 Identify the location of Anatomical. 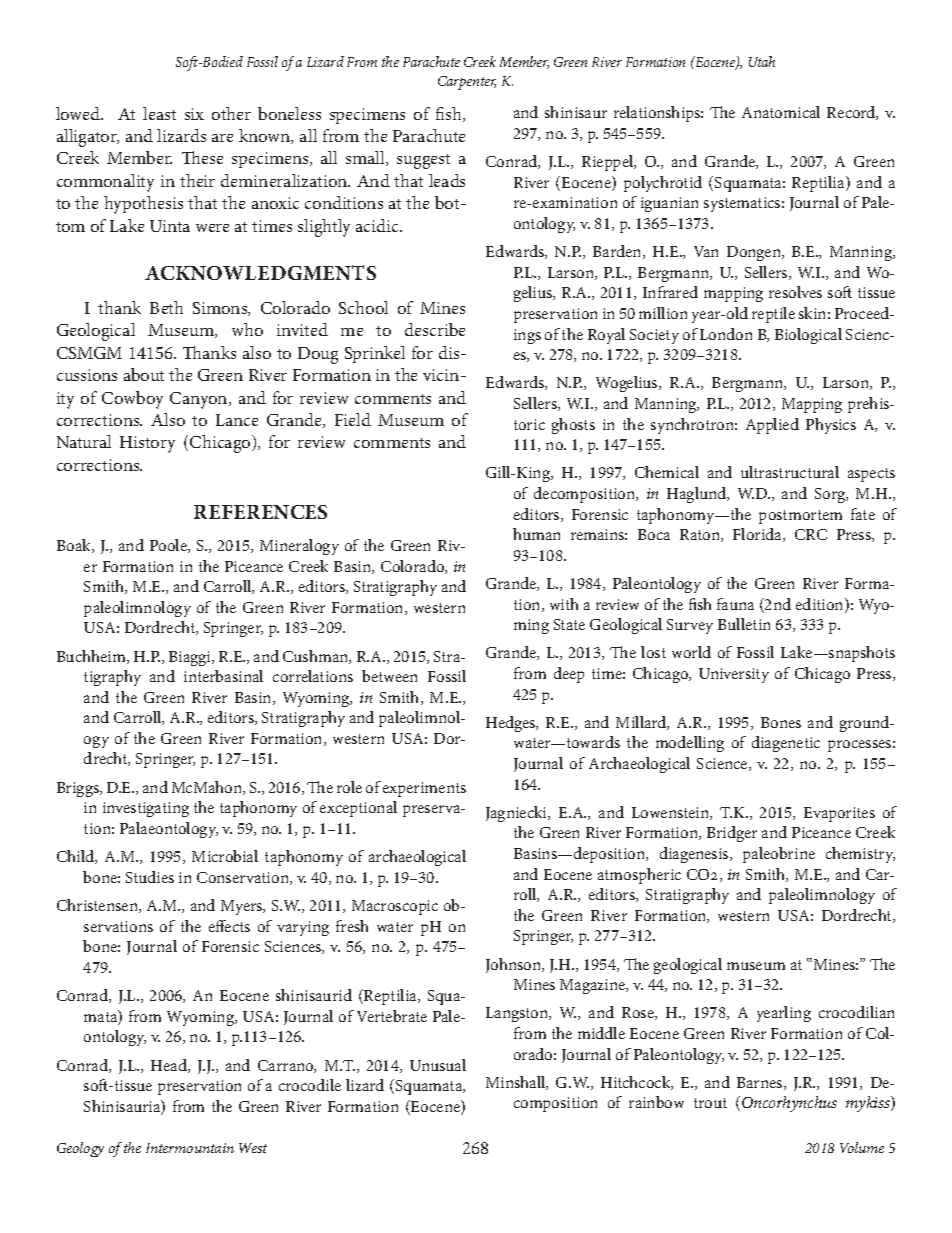
(781, 112).
